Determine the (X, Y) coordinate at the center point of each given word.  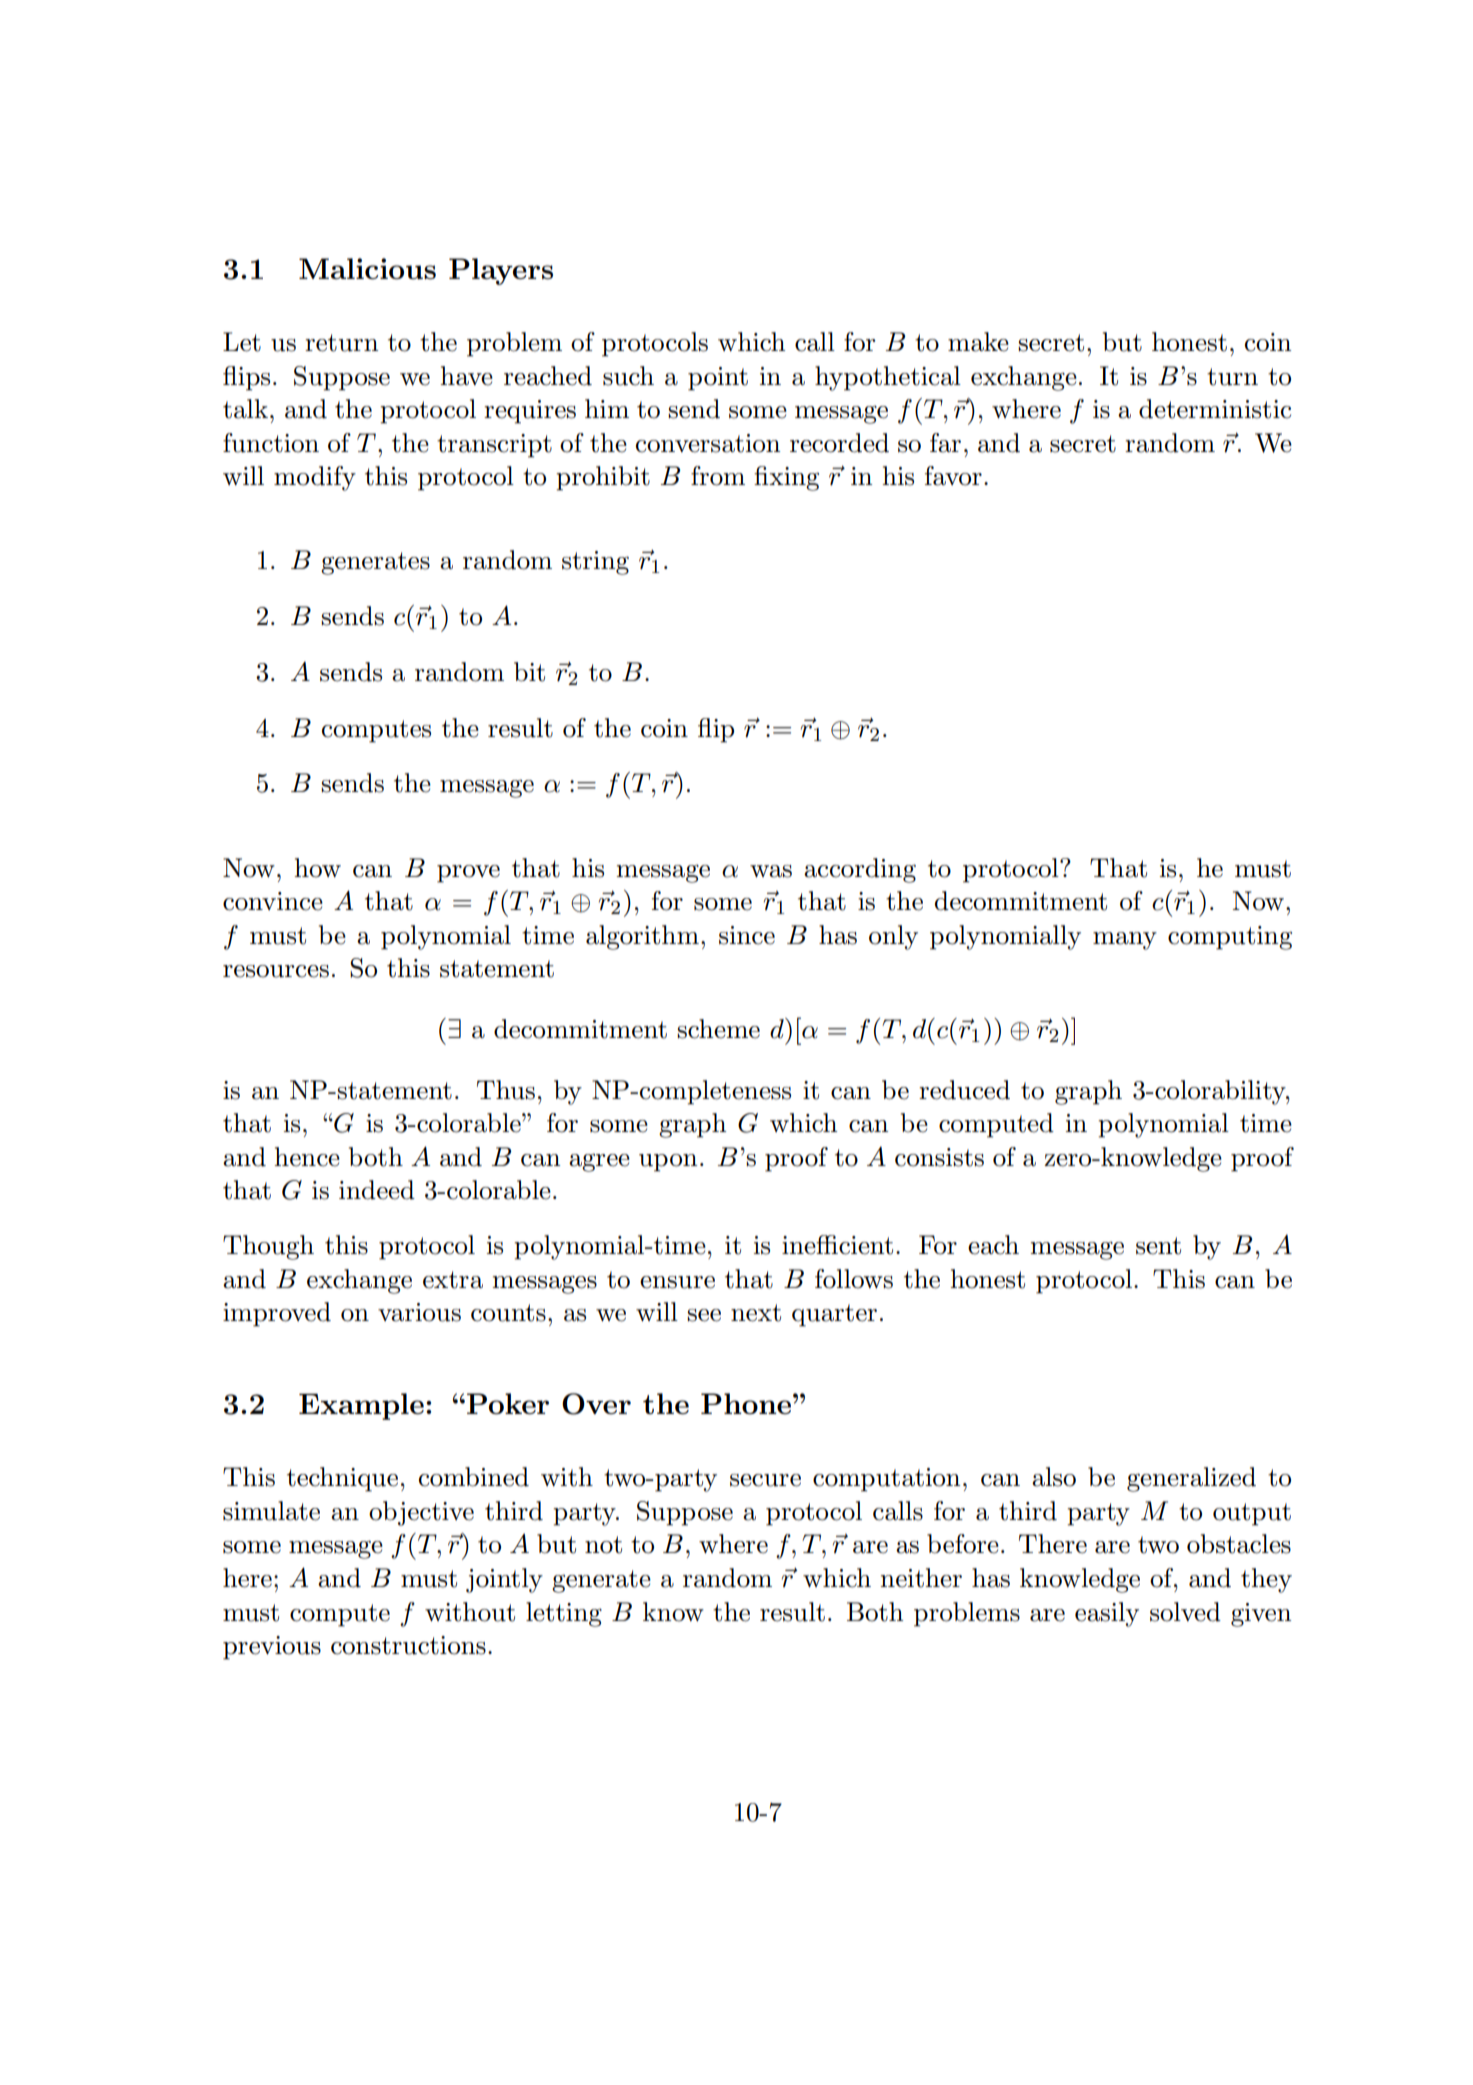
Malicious (367, 269)
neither (921, 1578)
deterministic (1215, 409)
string (595, 563)
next (756, 1313)
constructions (408, 1645)
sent (1158, 1246)
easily (1107, 1614)
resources (276, 971)
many (1125, 941)
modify (315, 478)
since (747, 935)
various (419, 1312)
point (718, 379)
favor (953, 476)
